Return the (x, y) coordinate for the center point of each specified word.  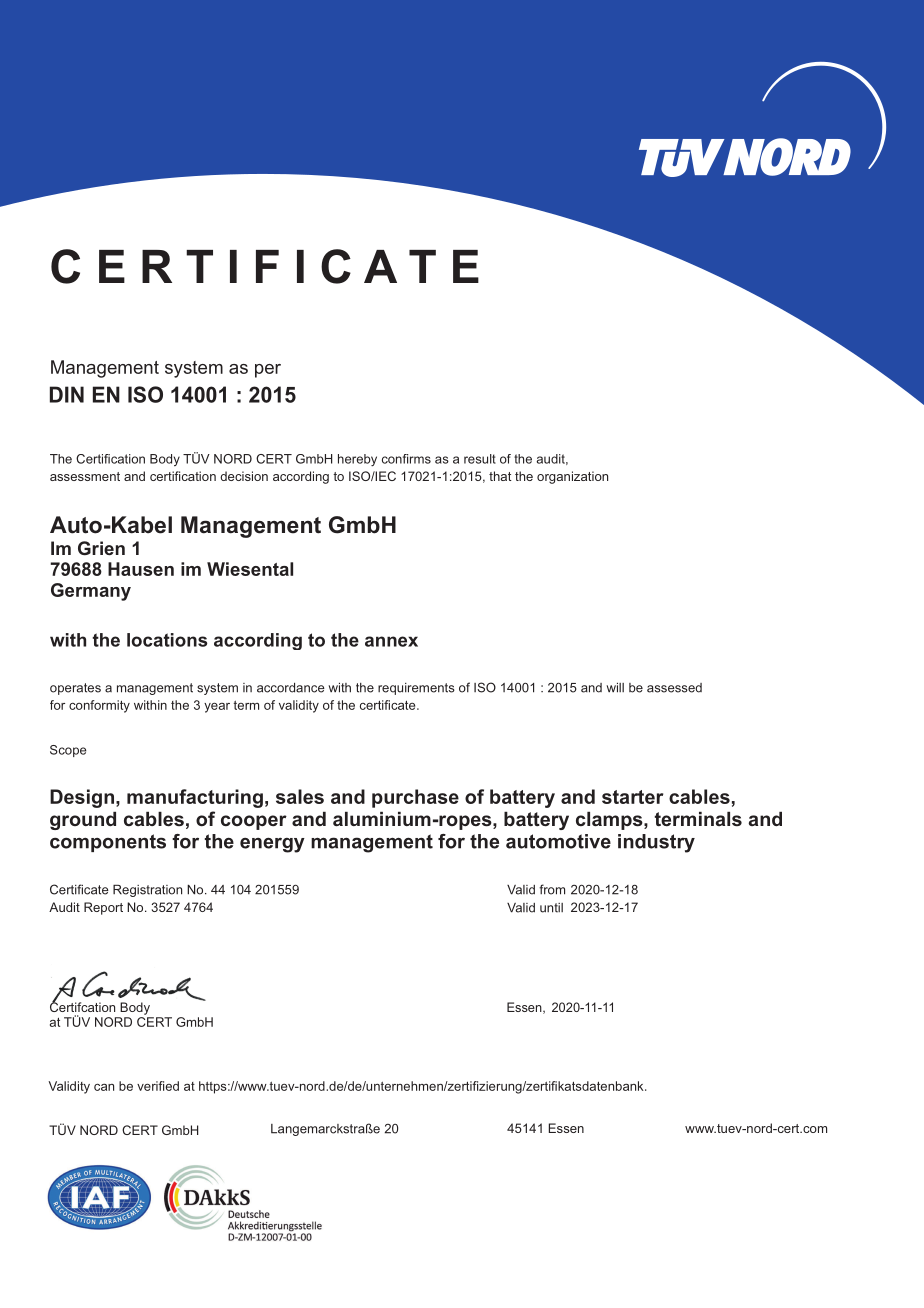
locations (167, 640)
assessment (85, 476)
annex (391, 641)
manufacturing (195, 798)
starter (632, 797)
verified (158, 1086)
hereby (357, 460)
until (551, 908)
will (615, 687)
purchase (415, 798)
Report (103, 908)
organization (572, 477)
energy (272, 845)
